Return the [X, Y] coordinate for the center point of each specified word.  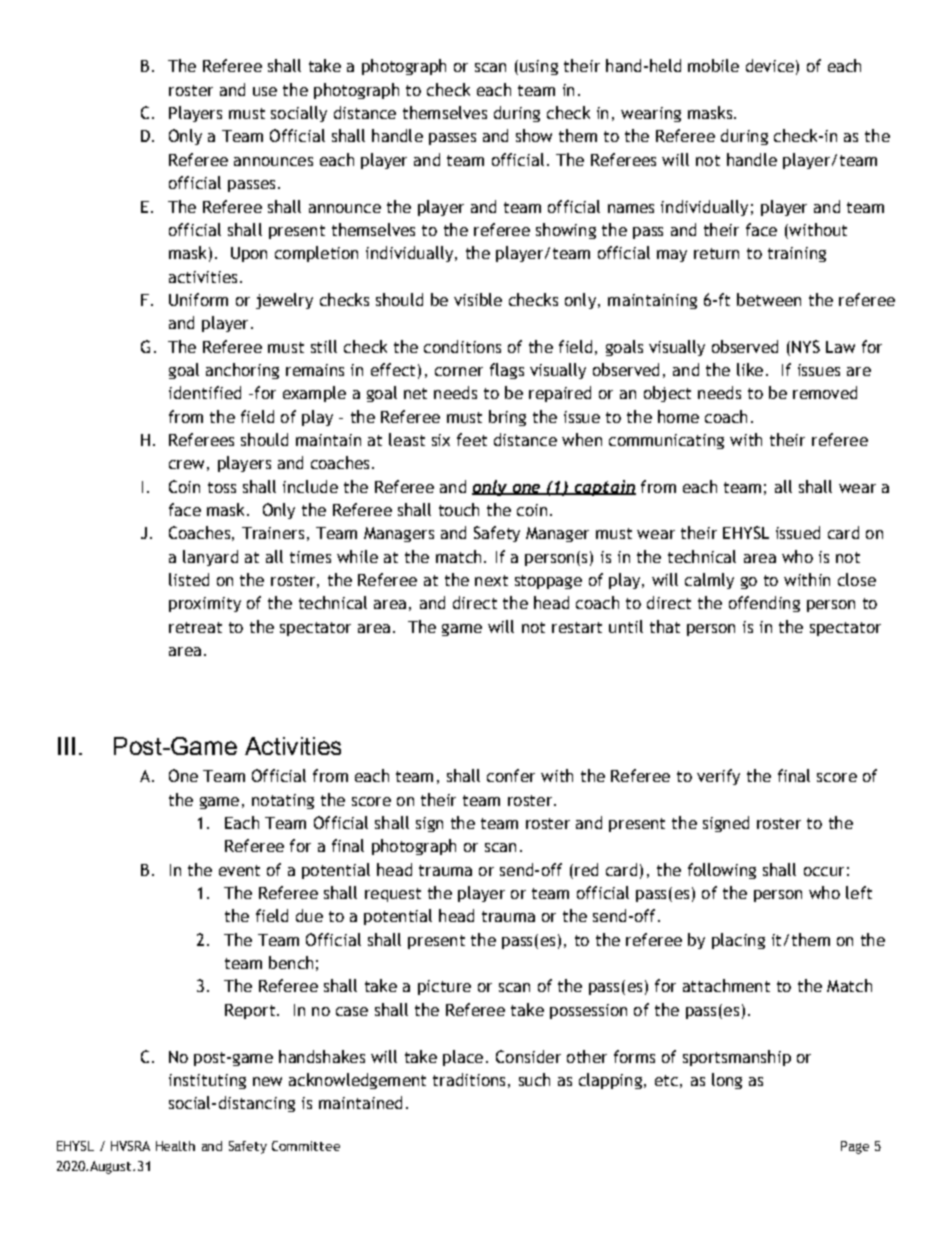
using [539, 67]
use [265, 91]
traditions [469, 1079]
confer [511, 775]
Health [175, 1146]
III [66, 746]
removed [825, 392]
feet [472, 439]
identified [205, 392]
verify [718, 777]
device [770, 65]
